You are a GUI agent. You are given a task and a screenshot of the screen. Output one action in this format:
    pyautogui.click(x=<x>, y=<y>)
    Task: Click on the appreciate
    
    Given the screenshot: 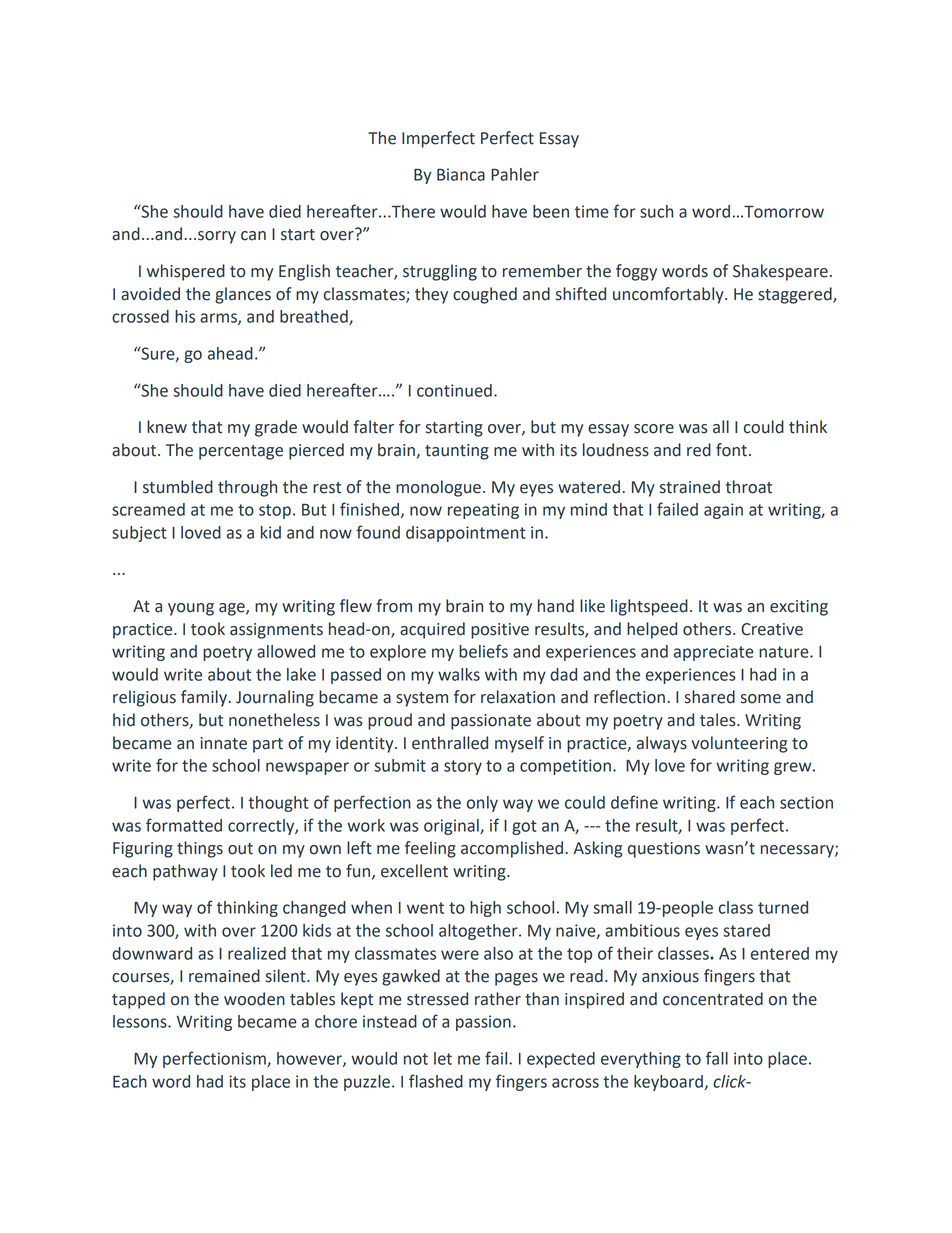 What is the action you would take?
    pyautogui.click(x=714, y=653)
